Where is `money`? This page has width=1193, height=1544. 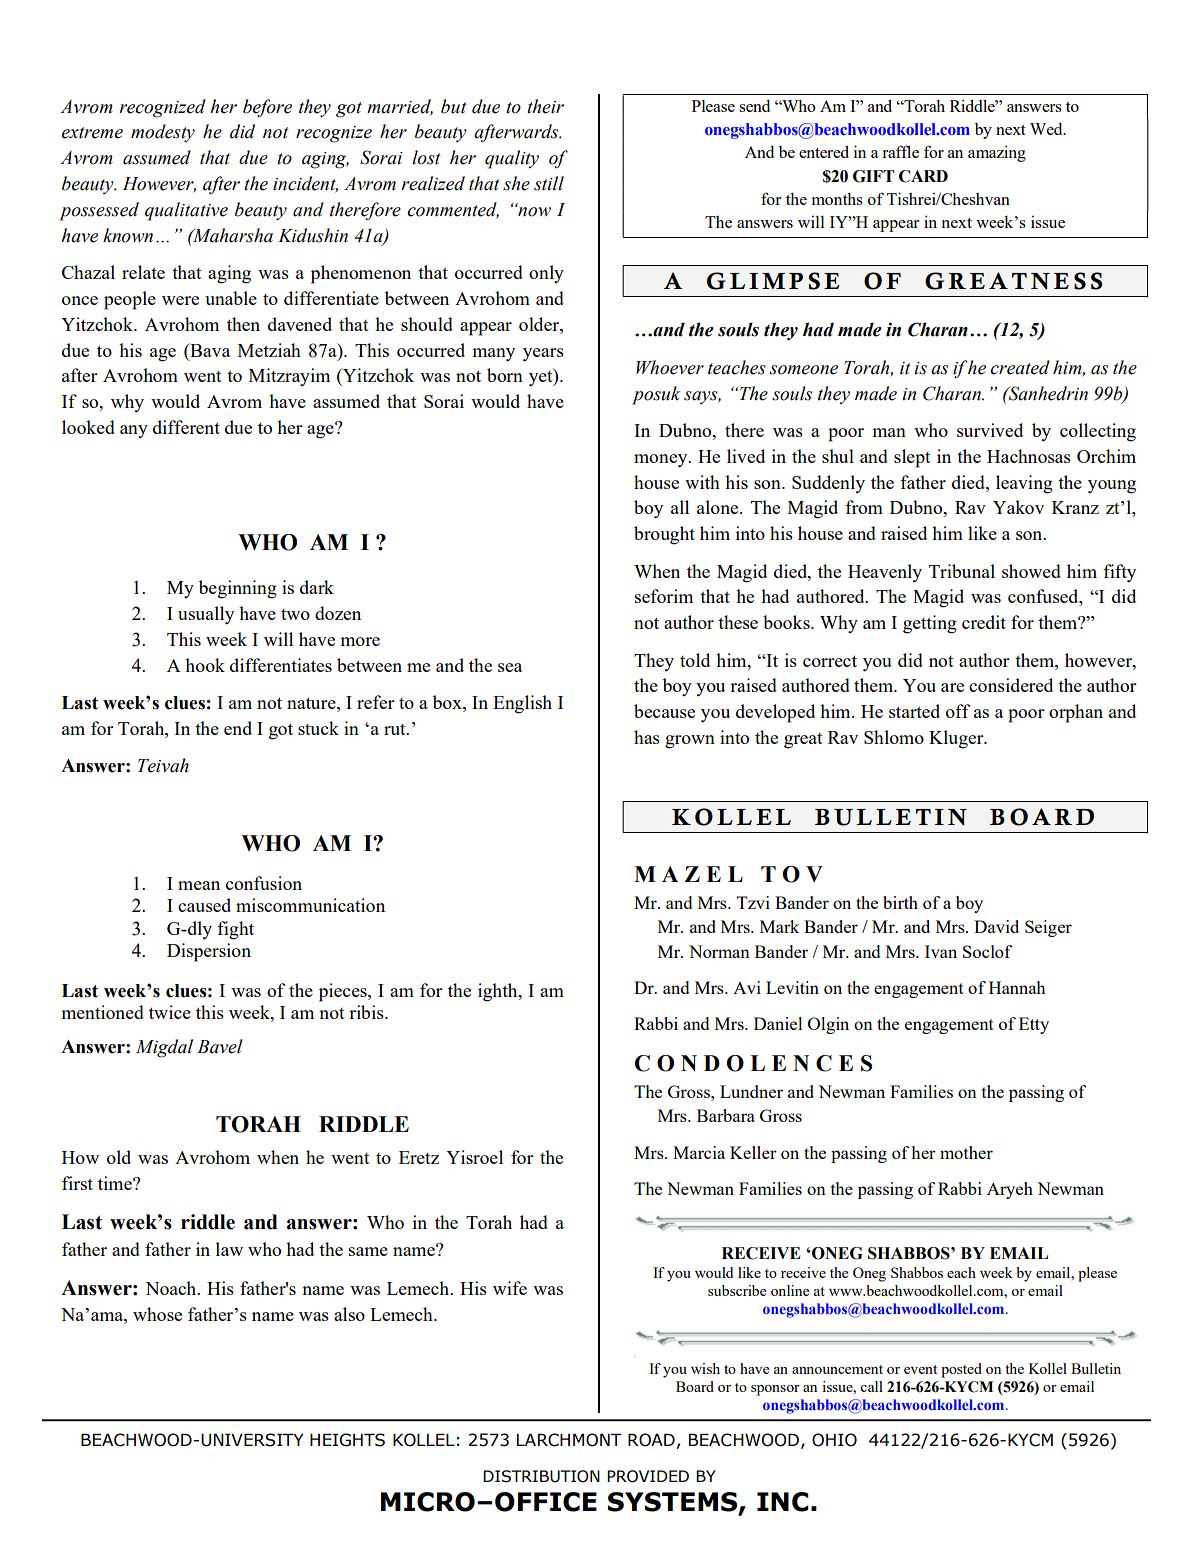
money is located at coordinates (662, 461).
